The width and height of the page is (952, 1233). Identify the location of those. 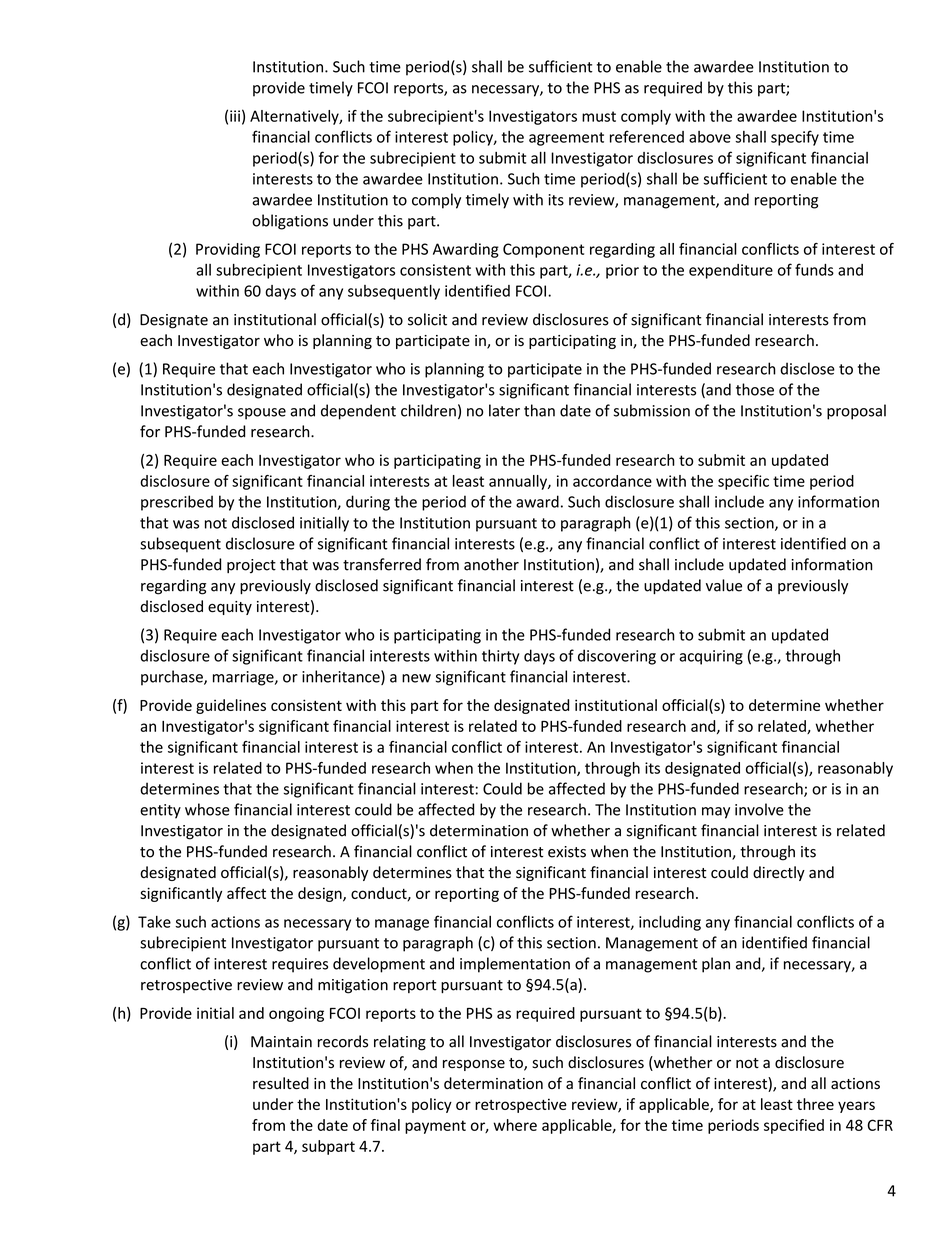
(755, 389).
